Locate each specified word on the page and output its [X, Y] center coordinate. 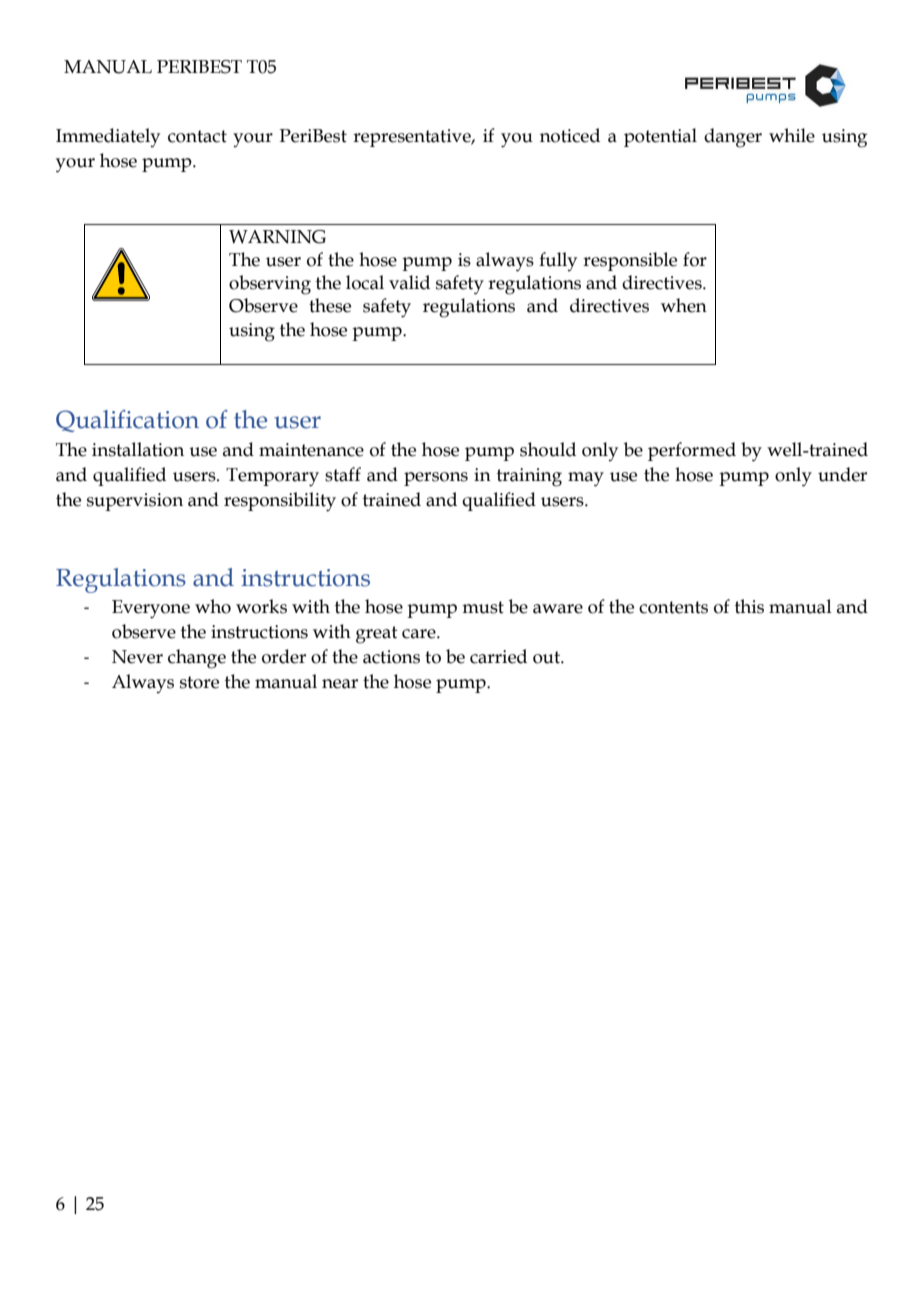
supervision [135, 502]
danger [733, 138]
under [842, 474]
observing [270, 285]
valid [409, 282]
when [684, 305]
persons [436, 479]
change [197, 659]
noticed [570, 135]
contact [197, 136]
